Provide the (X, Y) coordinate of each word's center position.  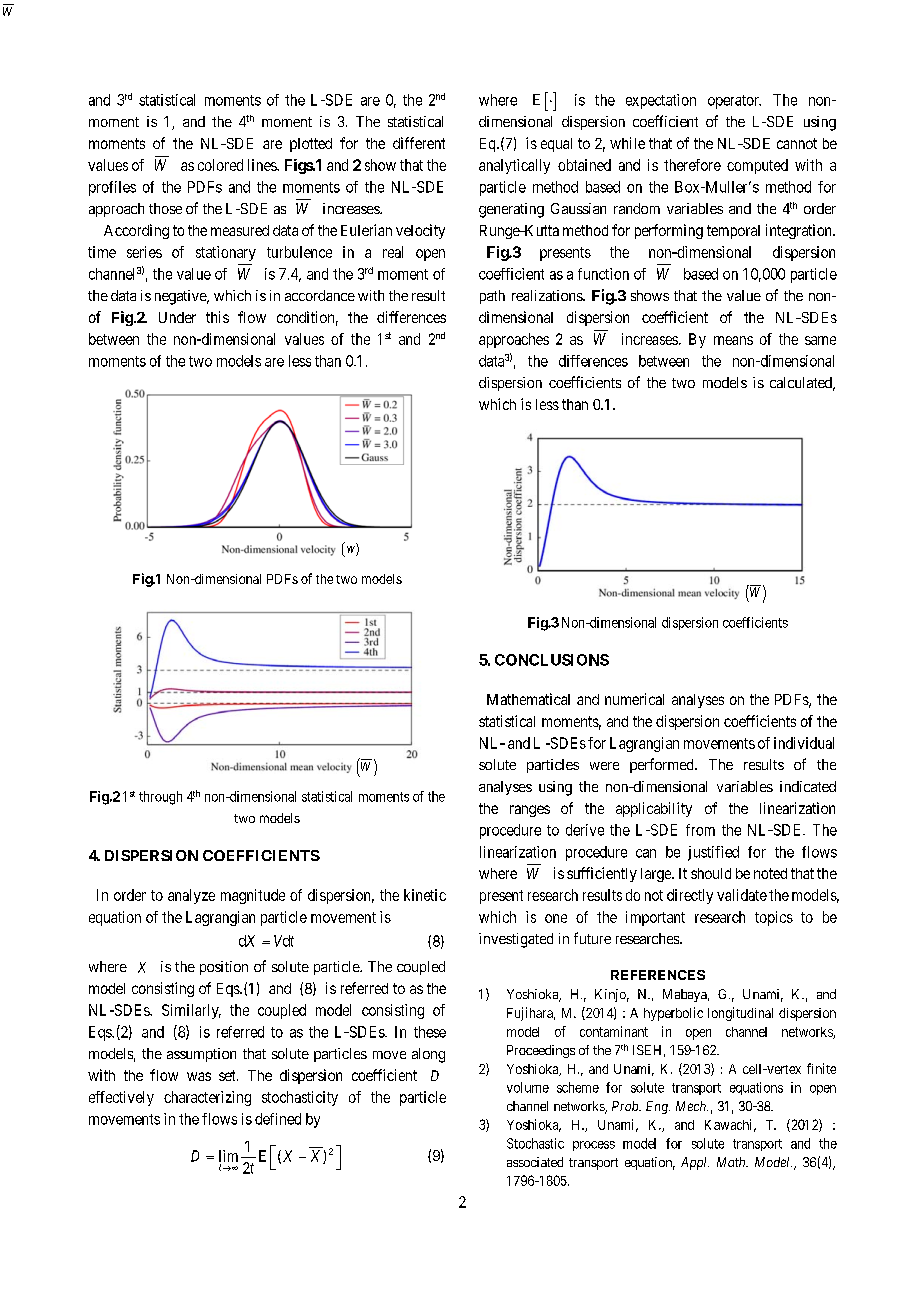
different (419, 143)
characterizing (207, 1098)
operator (734, 102)
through (160, 798)
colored (220, 165)
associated (535, 1162)
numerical (634, 699)
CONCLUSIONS (552, 660)
